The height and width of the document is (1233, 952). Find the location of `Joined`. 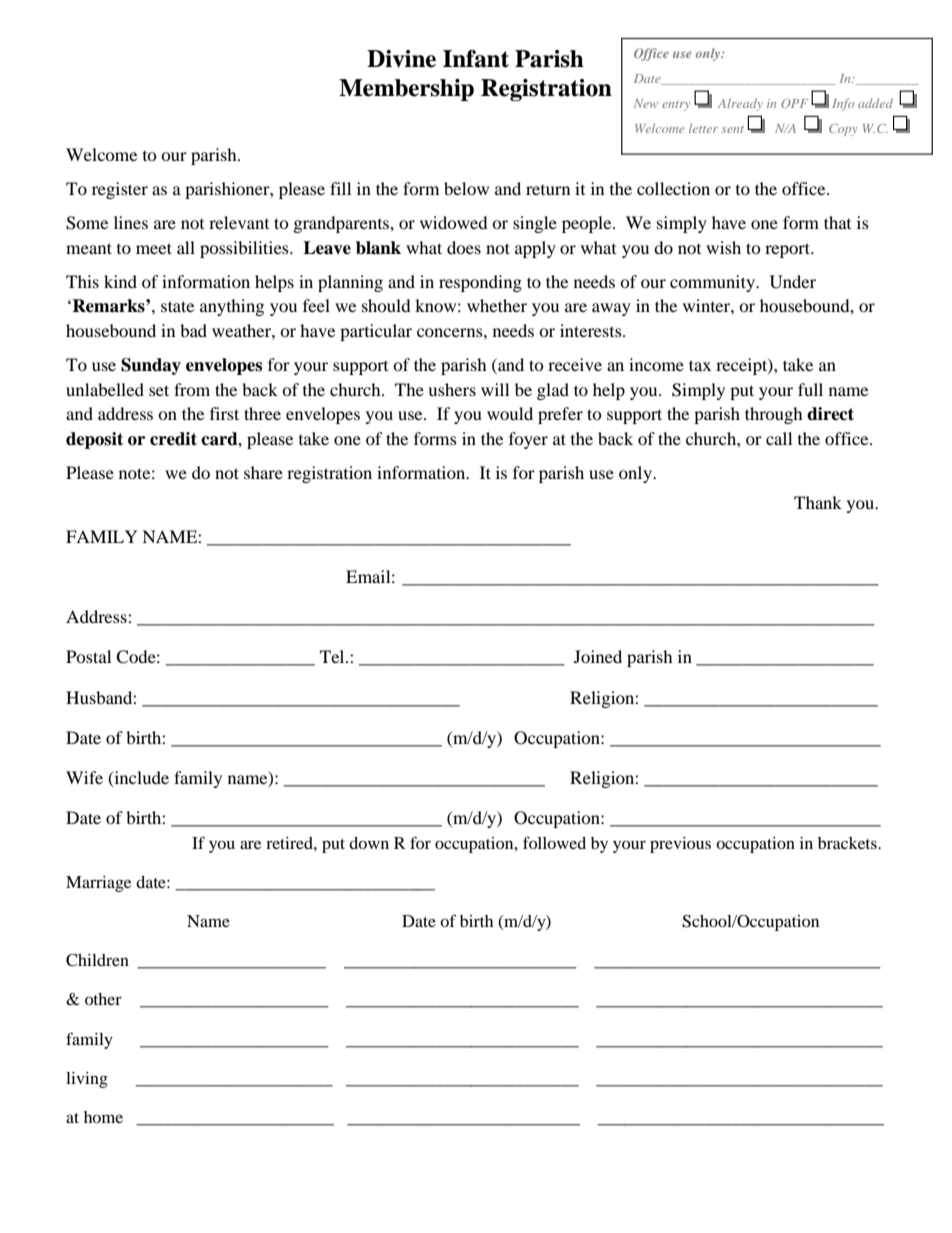

Joined is located at coordinates (598, 656).
